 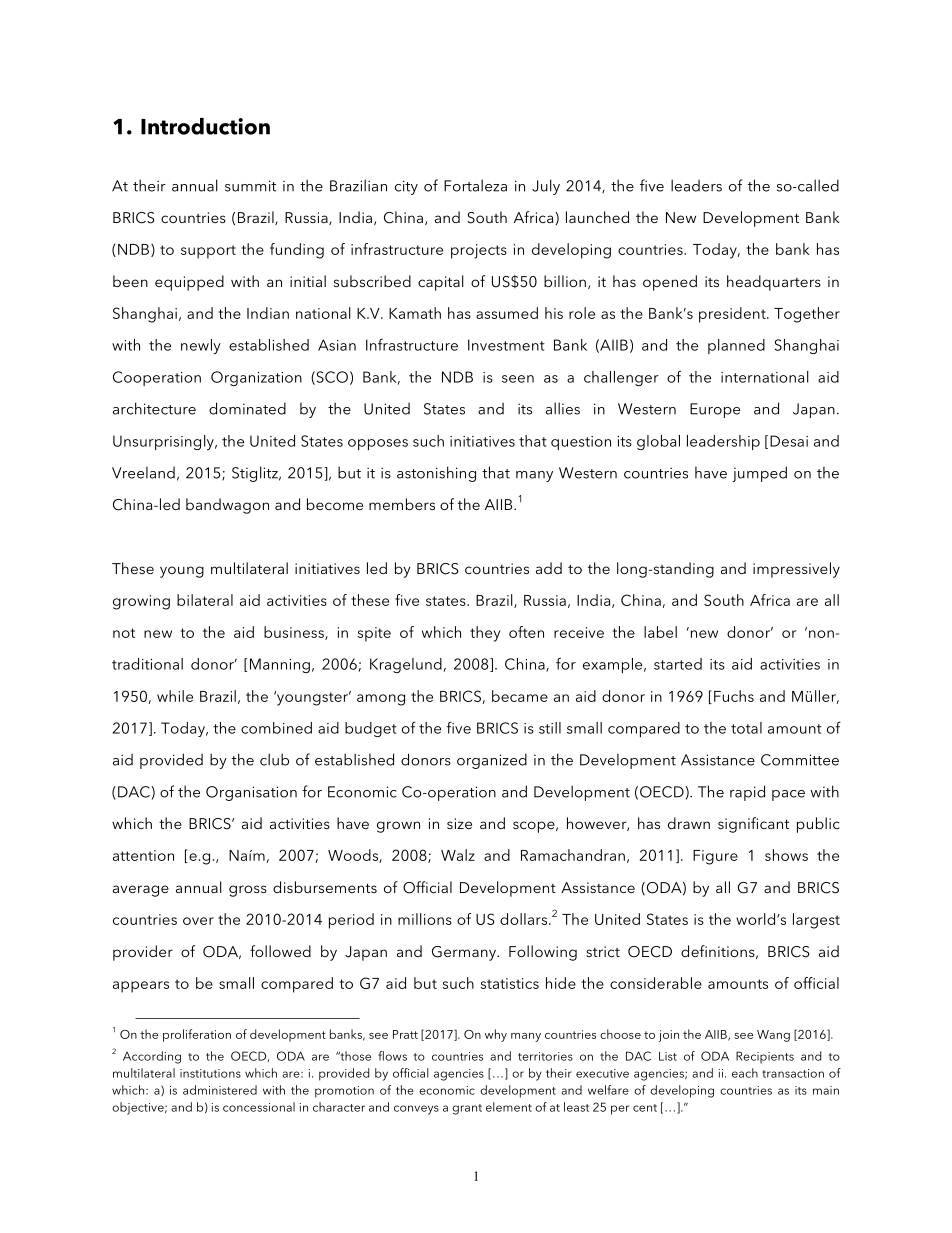 I want to click on launched, so click(x=597, y=217).
